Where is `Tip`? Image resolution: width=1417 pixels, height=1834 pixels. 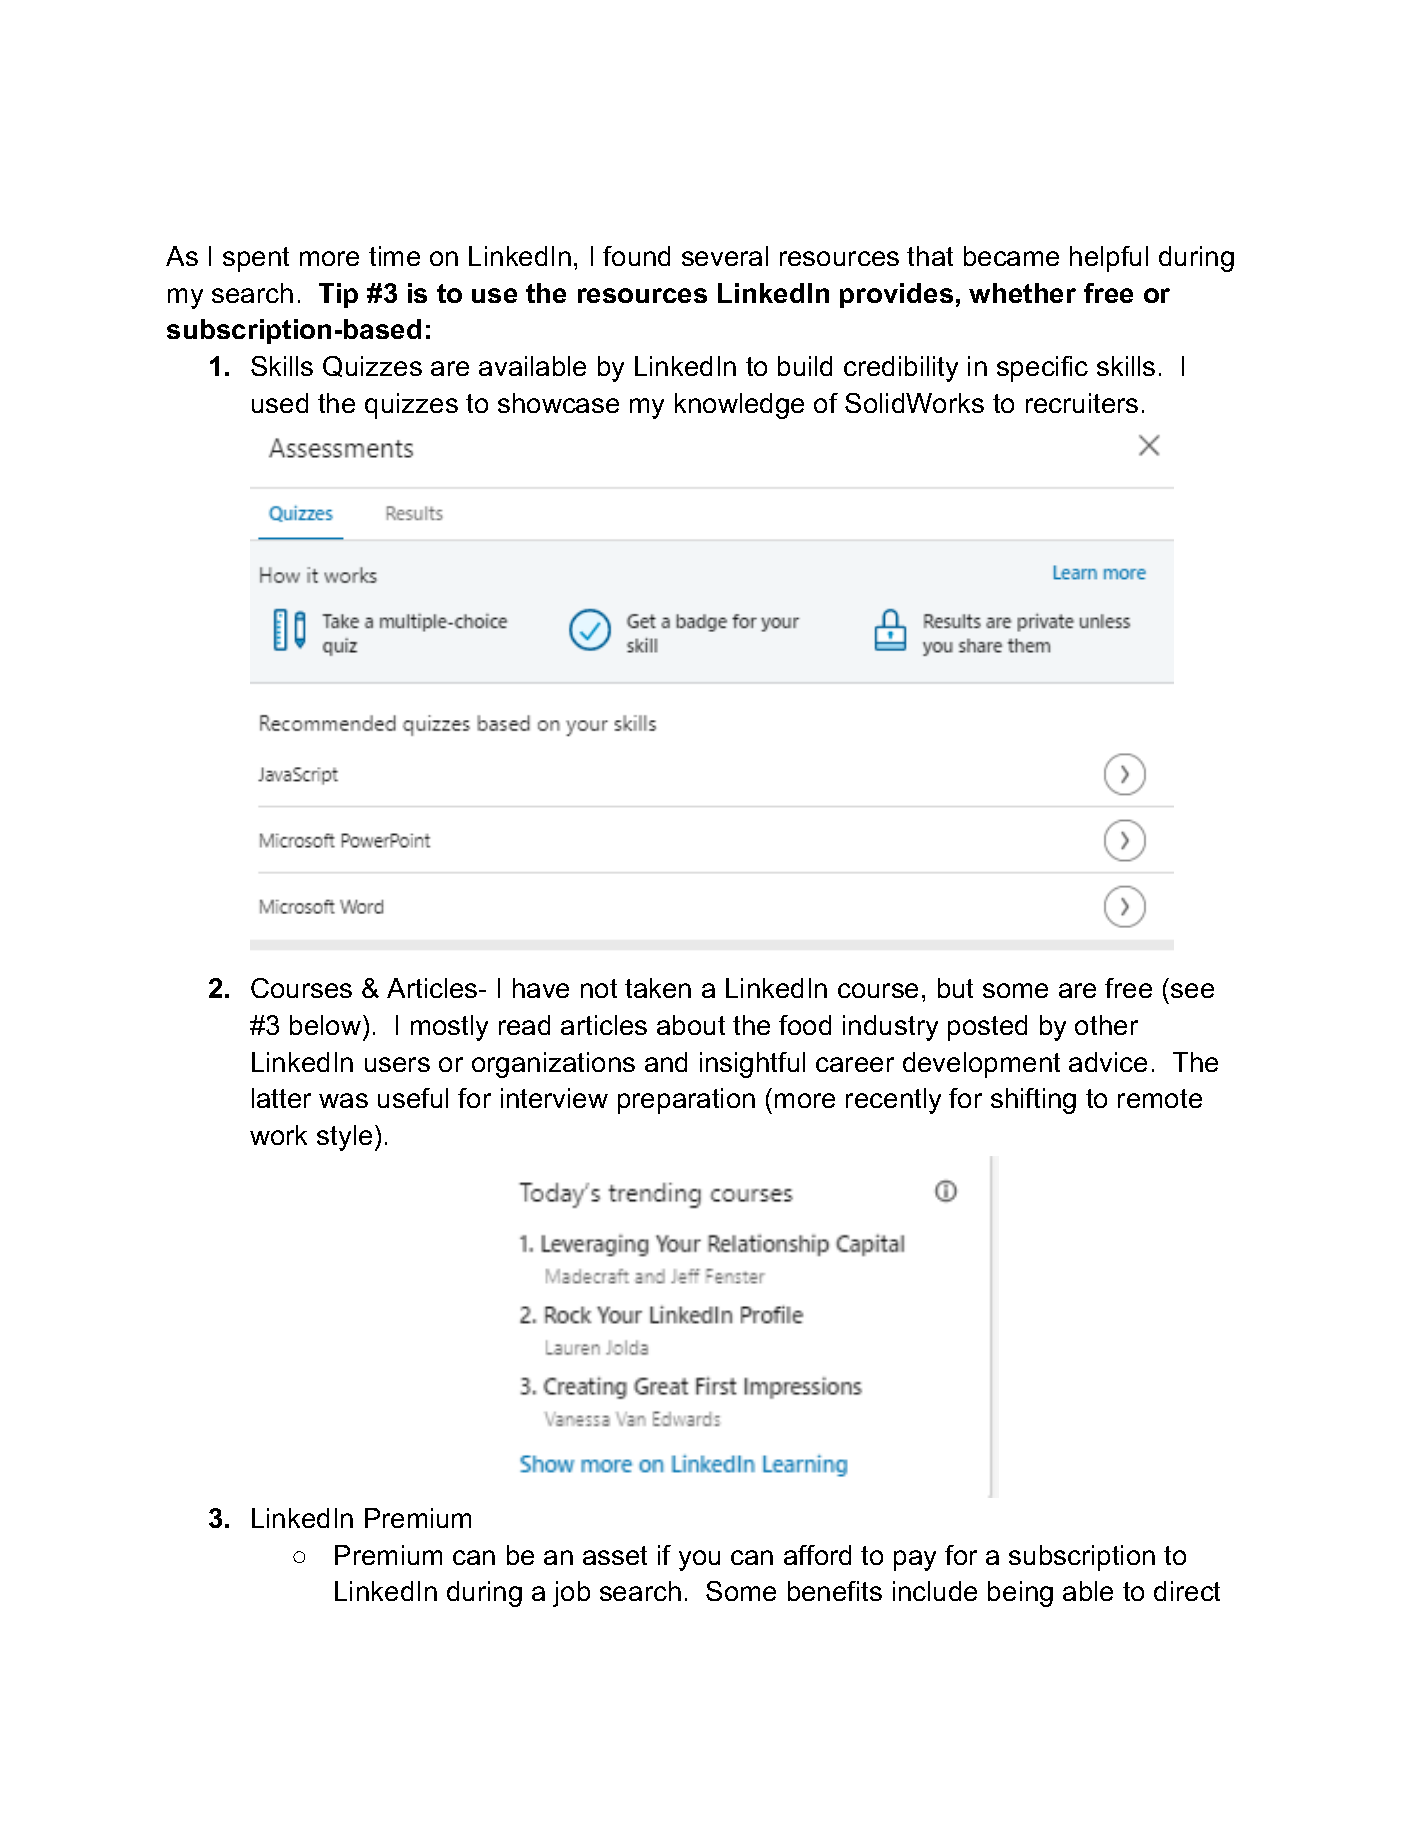 Tip is located at coordinates (338, 295).
